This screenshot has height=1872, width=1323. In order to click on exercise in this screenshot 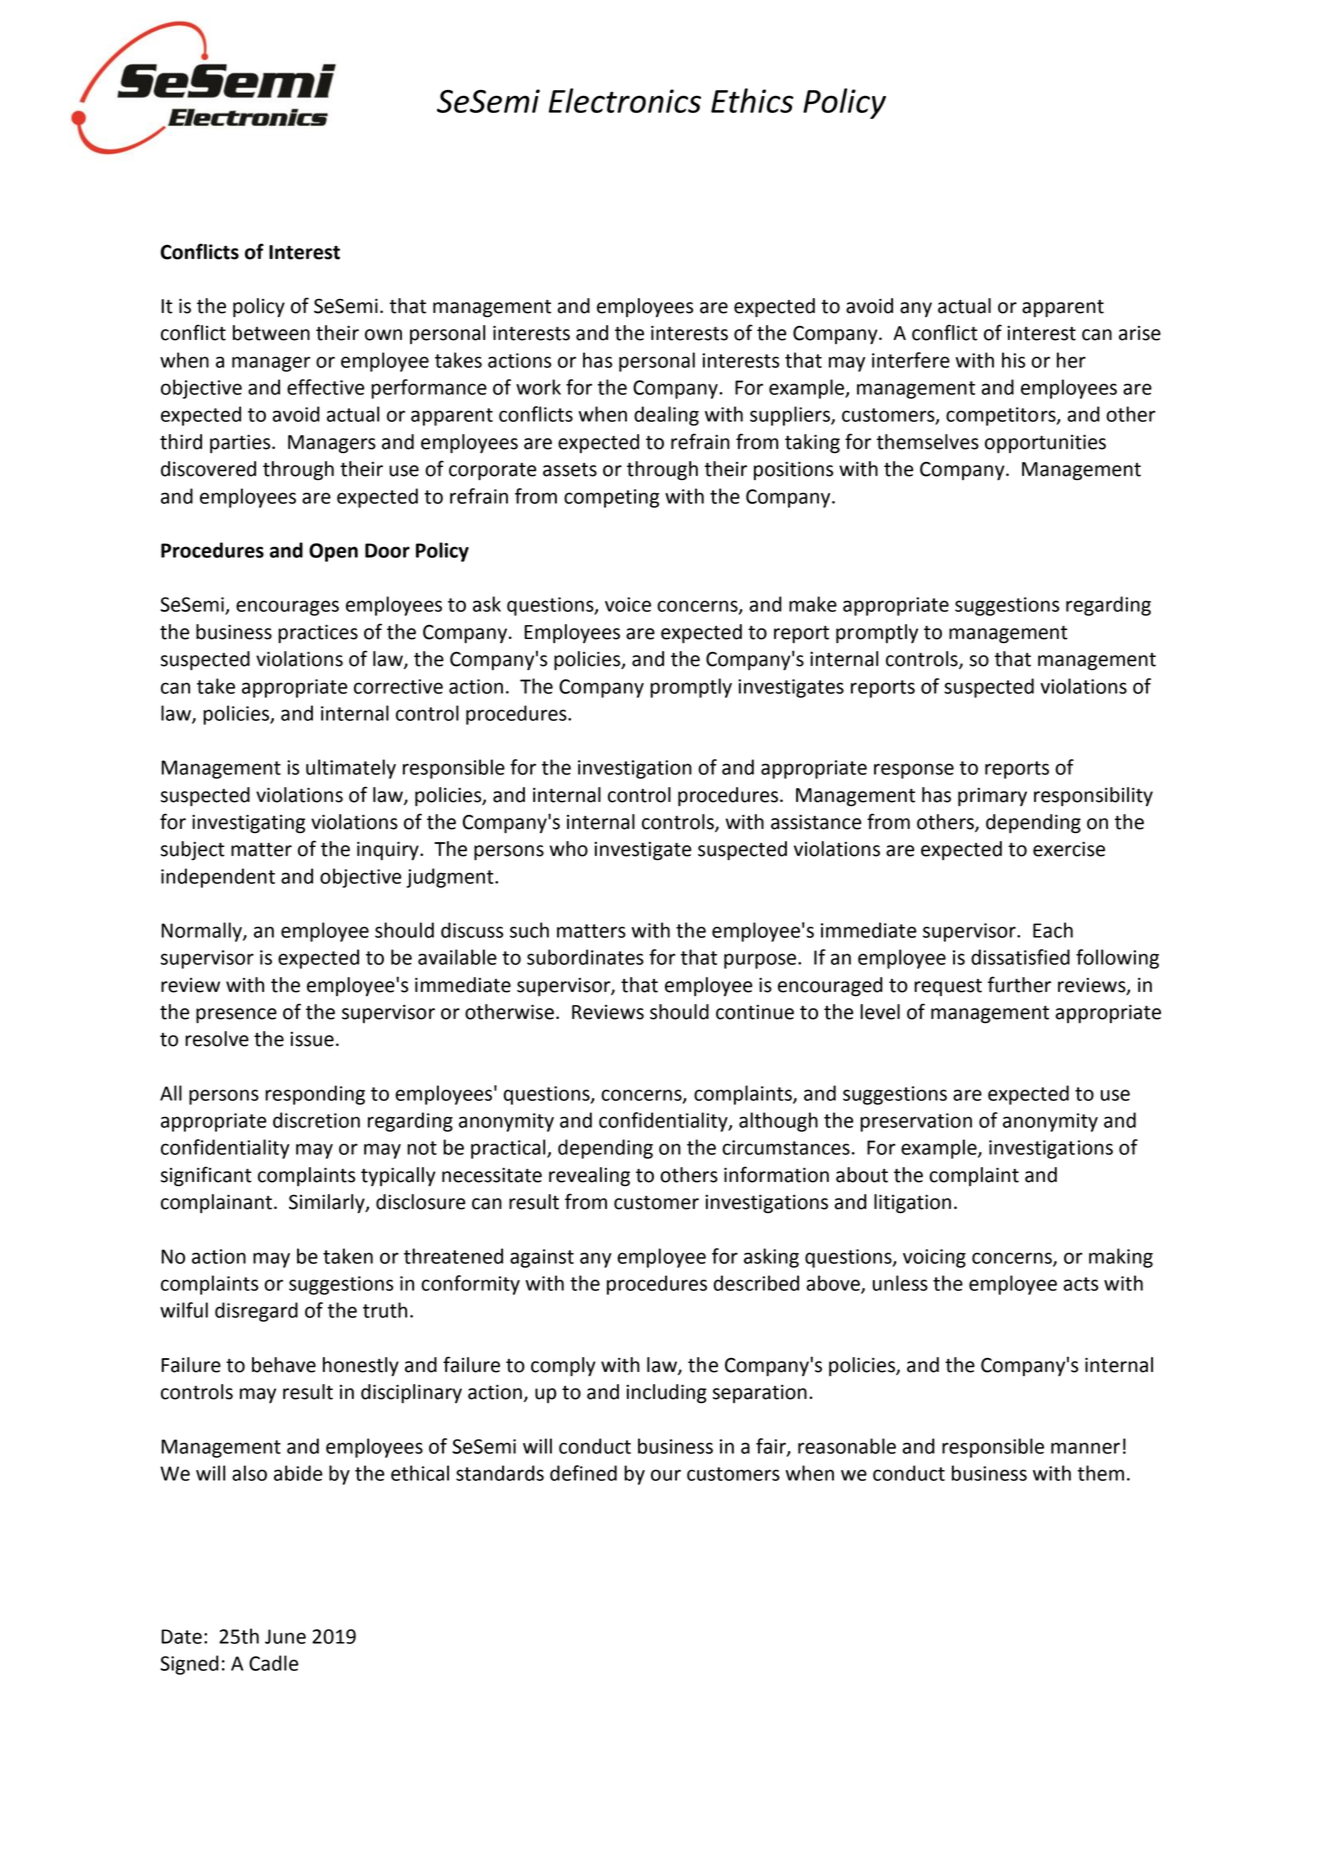, I will do `click(1069, 849)`.
